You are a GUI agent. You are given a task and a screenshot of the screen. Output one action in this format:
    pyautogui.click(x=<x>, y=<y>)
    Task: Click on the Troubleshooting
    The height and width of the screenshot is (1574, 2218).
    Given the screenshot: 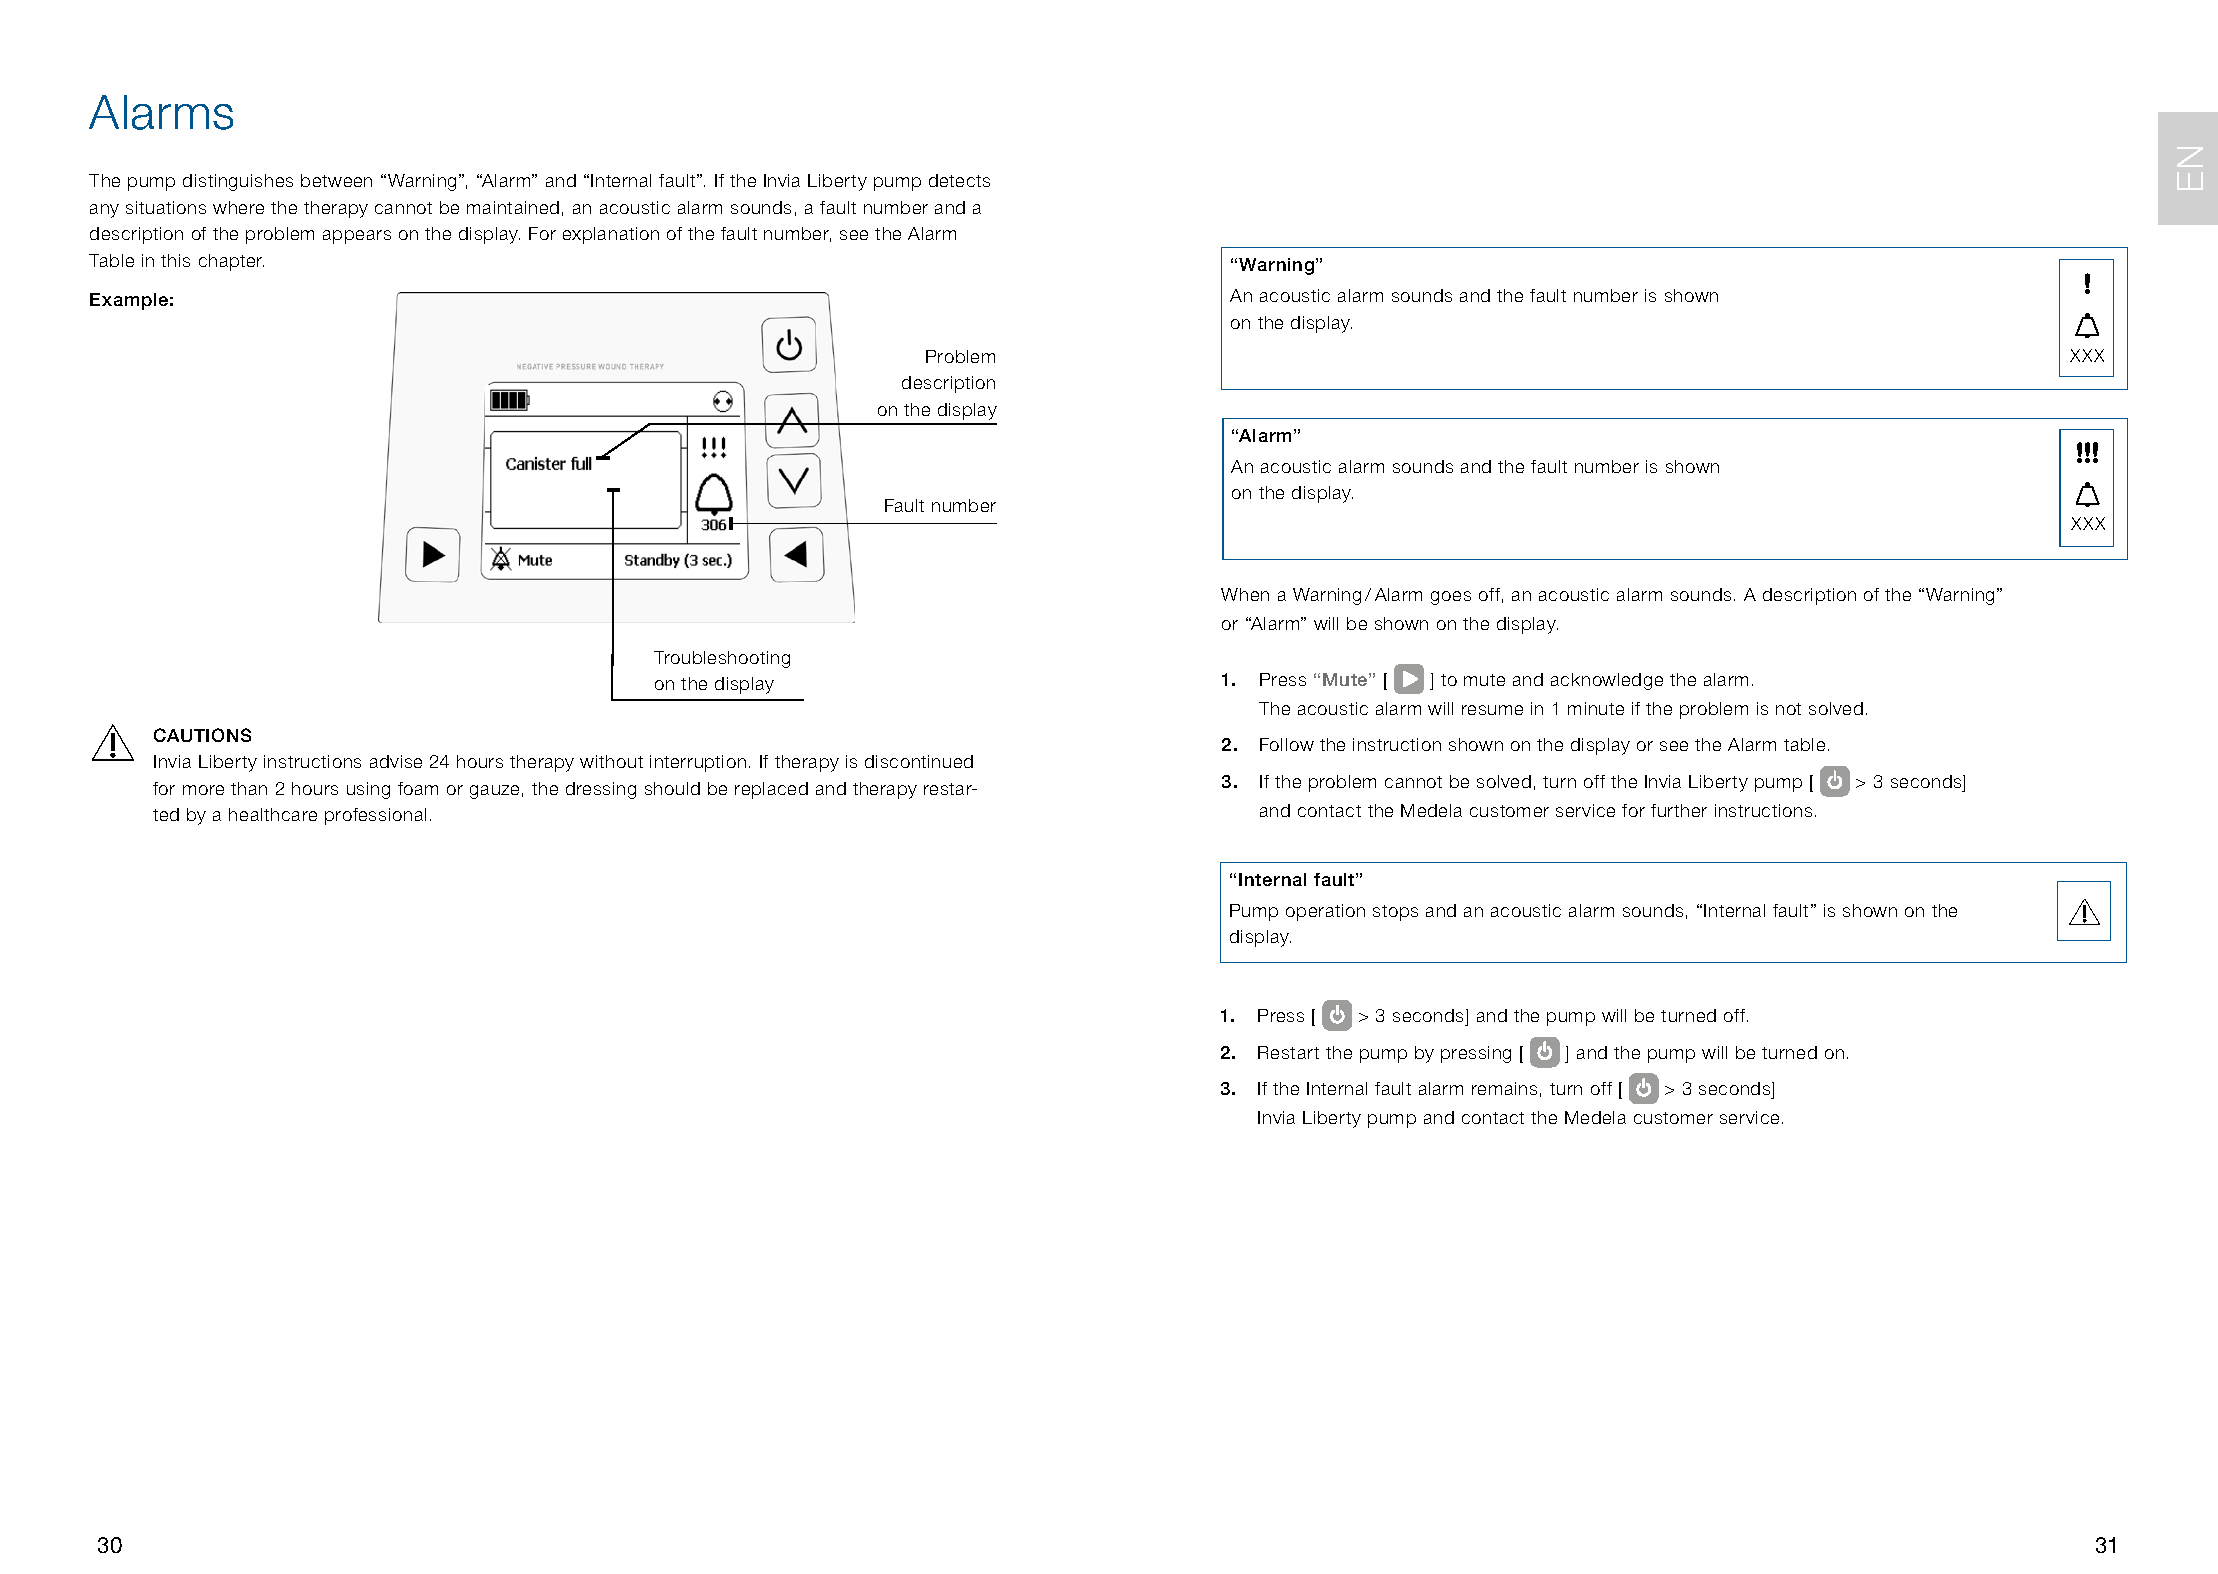 What is the action you would take?
    pyautogui.click(x=722, y=659)
